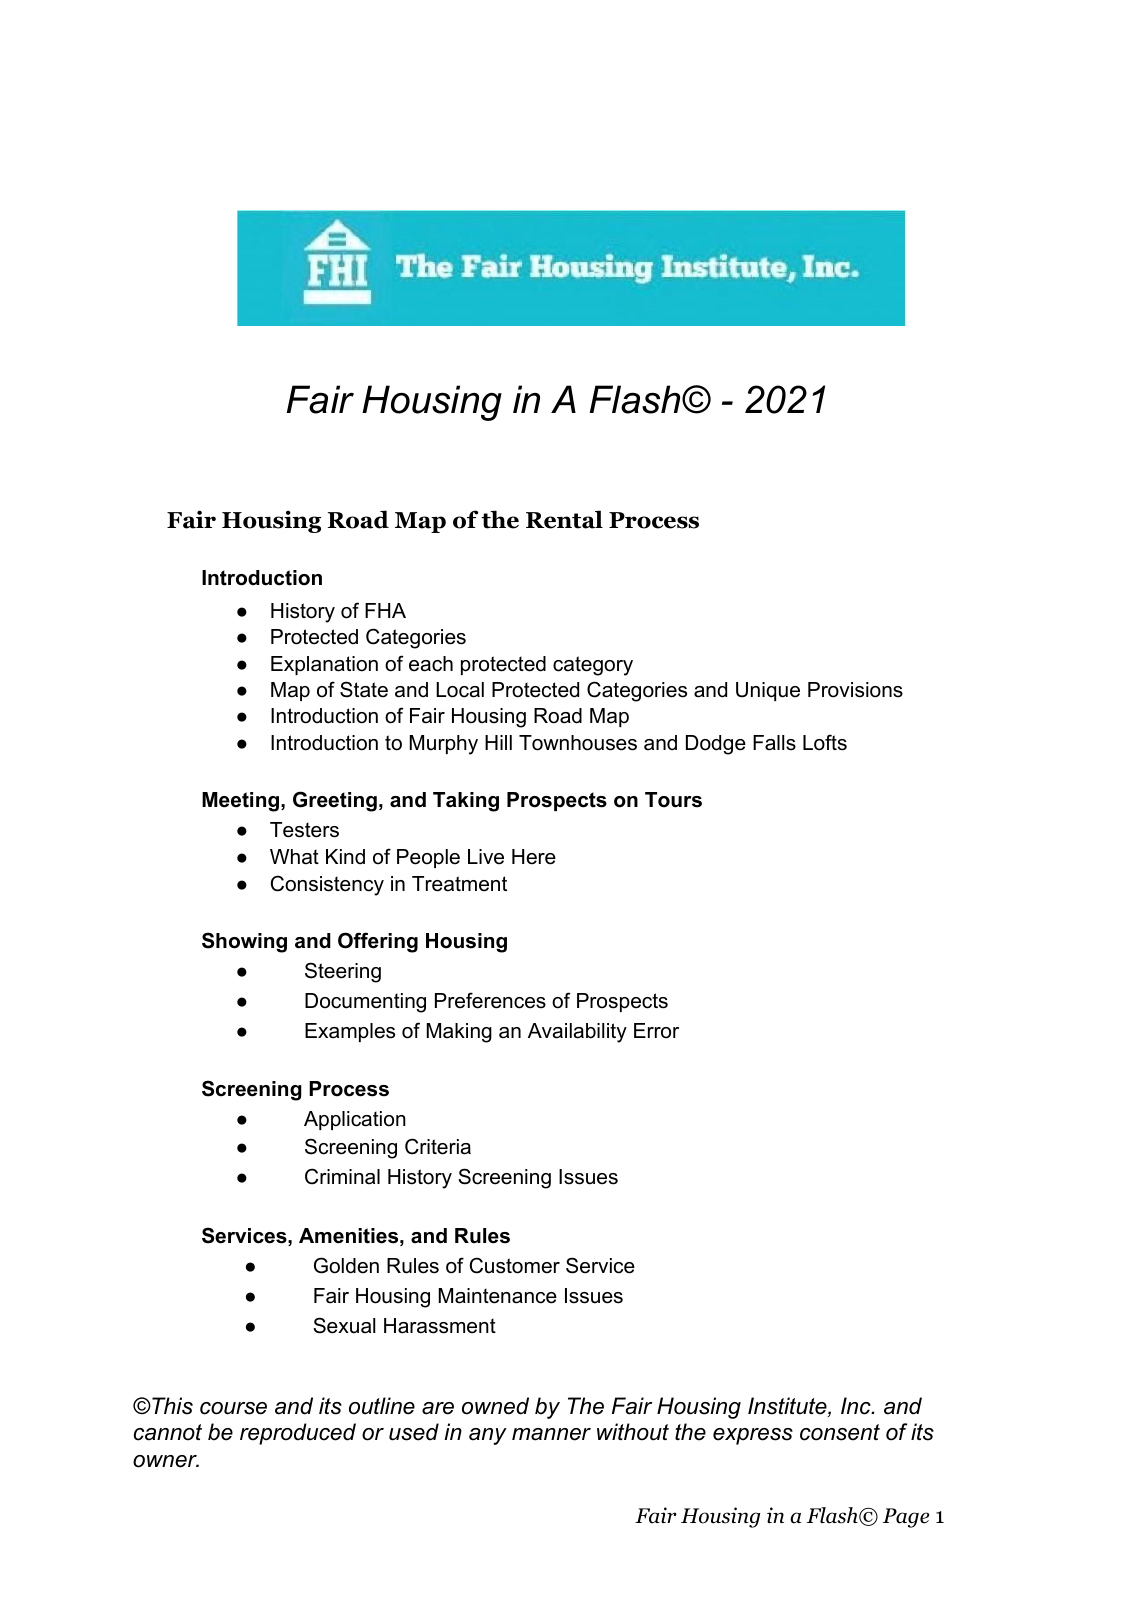 Image resolution: width=1135 pixels, height=1605 pixels. Describe the element at coordinates (673, 800) in the screenshot. I see `Tours` at that location.
